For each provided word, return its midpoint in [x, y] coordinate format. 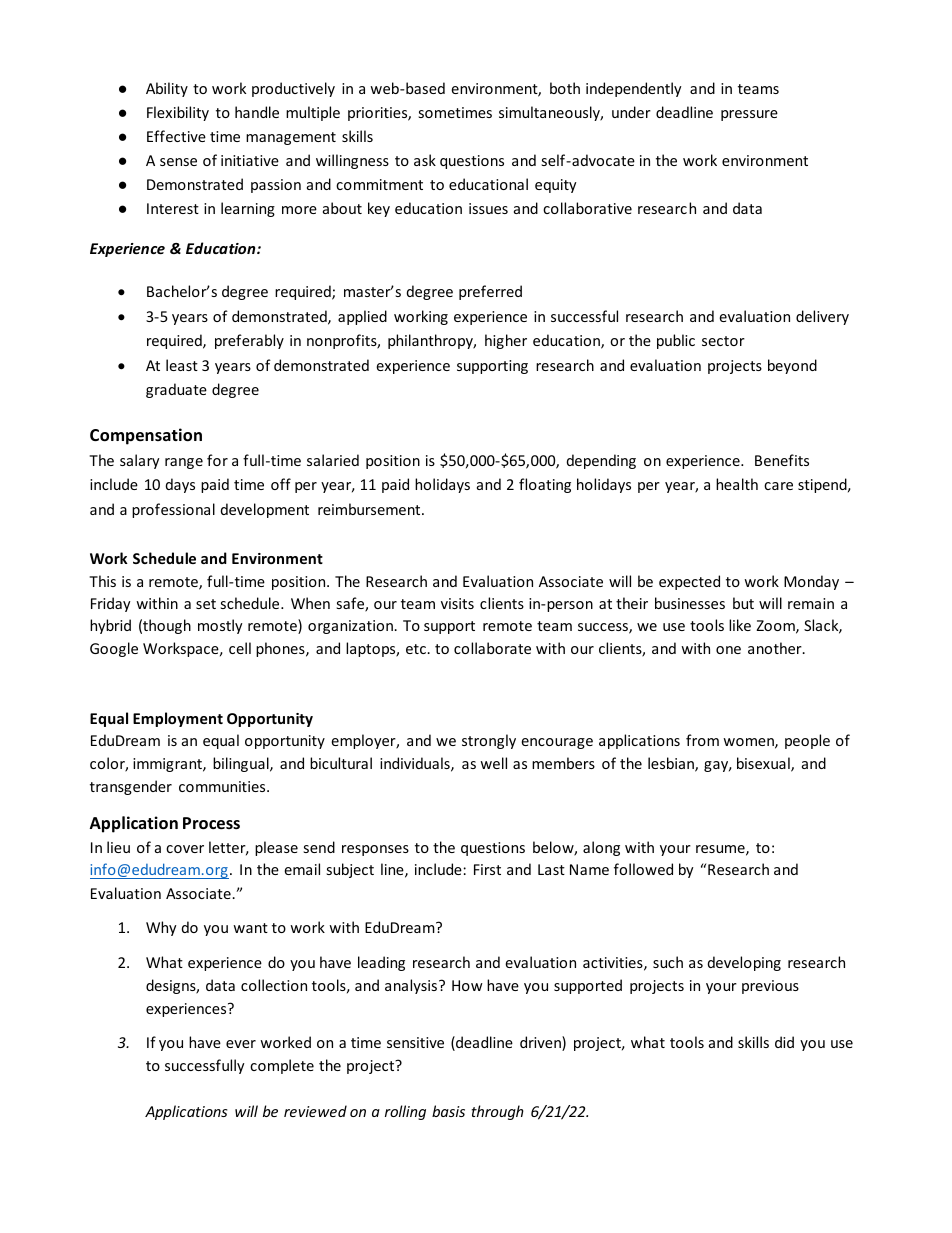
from [702, 740]
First [487, 869]
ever [241, 1044]
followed [643, 869]
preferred [490, 292]
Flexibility [178, 113]
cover [185, 849]
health [737, 484]
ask [425, 160]
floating [545, 485]
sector [723, 341]
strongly [489, 741]
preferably [249, 341]
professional [173, 510]
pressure [749, 115]
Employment [178, 719]
